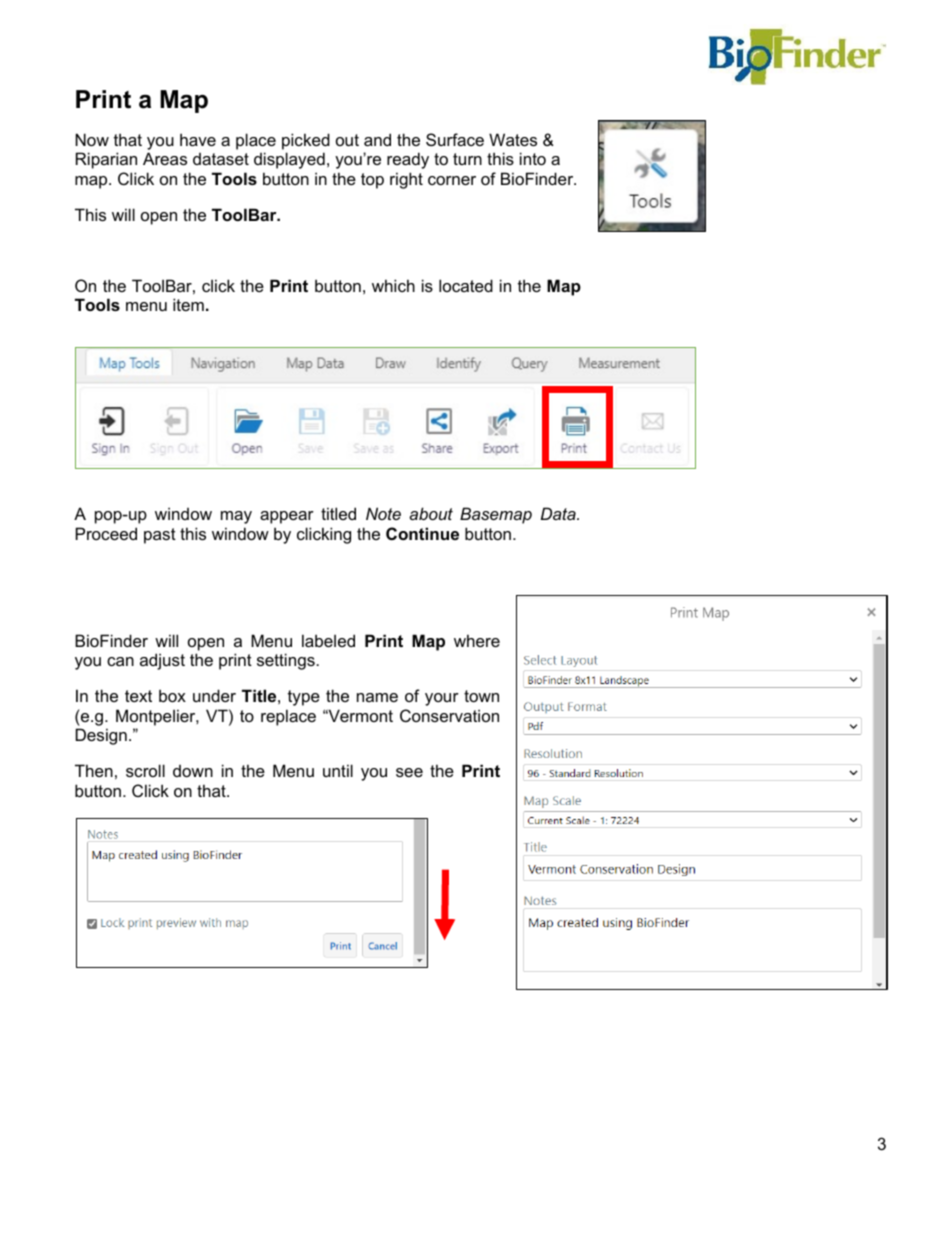 This page has width=952, height=1233. Describe the element at coordinates (160, 536) in the page. I see `past` at that location.
